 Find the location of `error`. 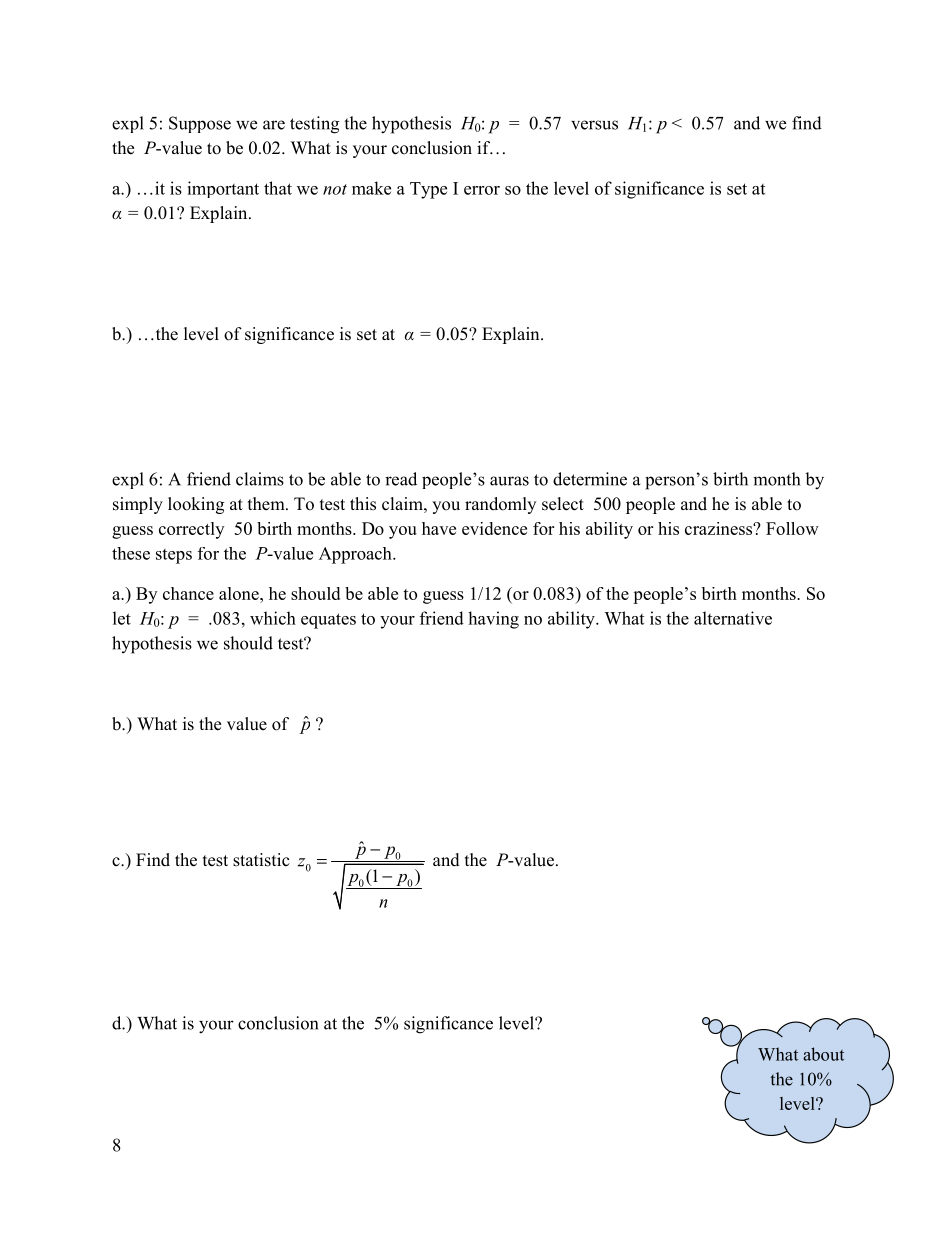

error is located at coordinates (482, 190).
